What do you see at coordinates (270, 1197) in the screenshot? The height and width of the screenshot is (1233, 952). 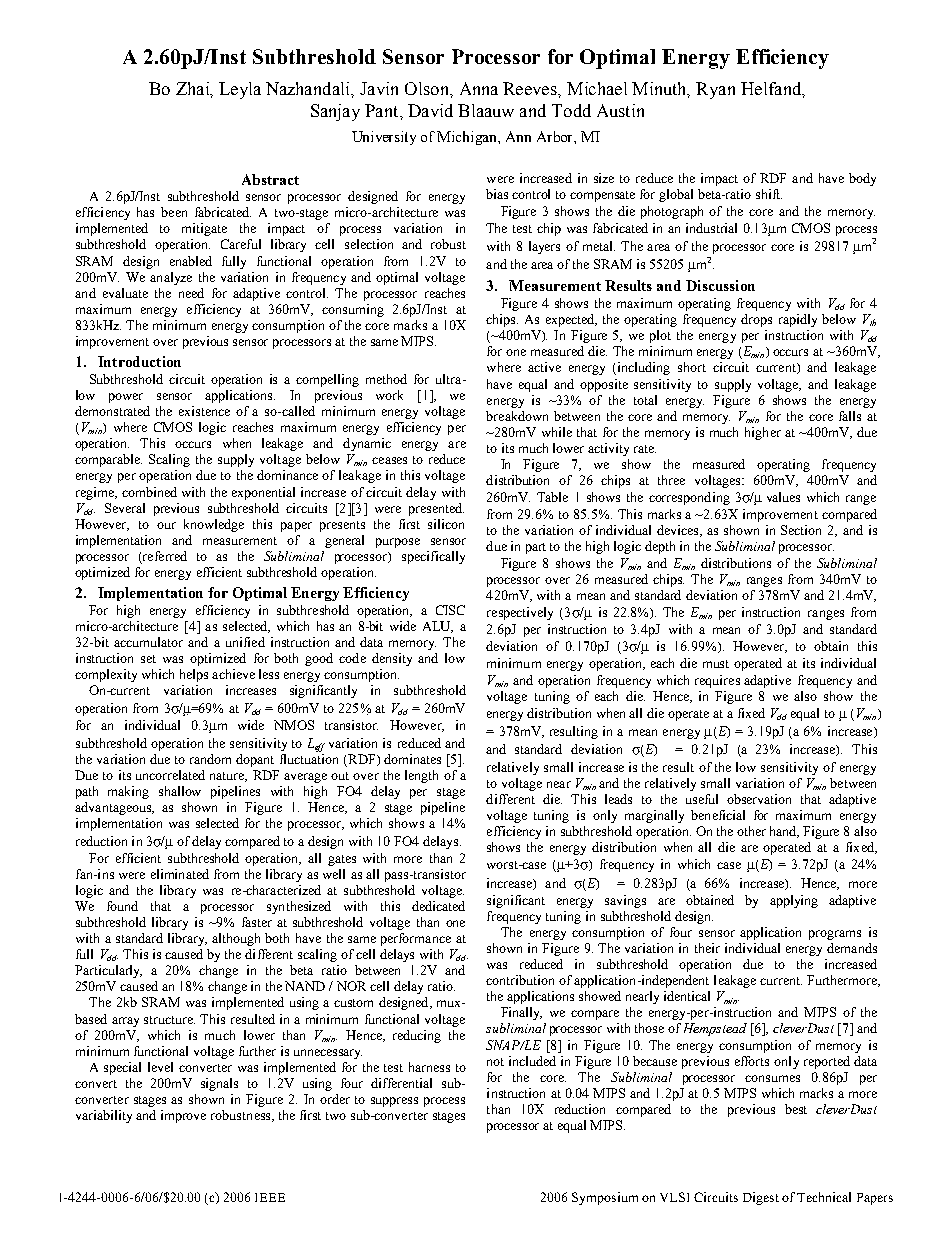 I see `IEEE` at bounding box center [270, 1197].
